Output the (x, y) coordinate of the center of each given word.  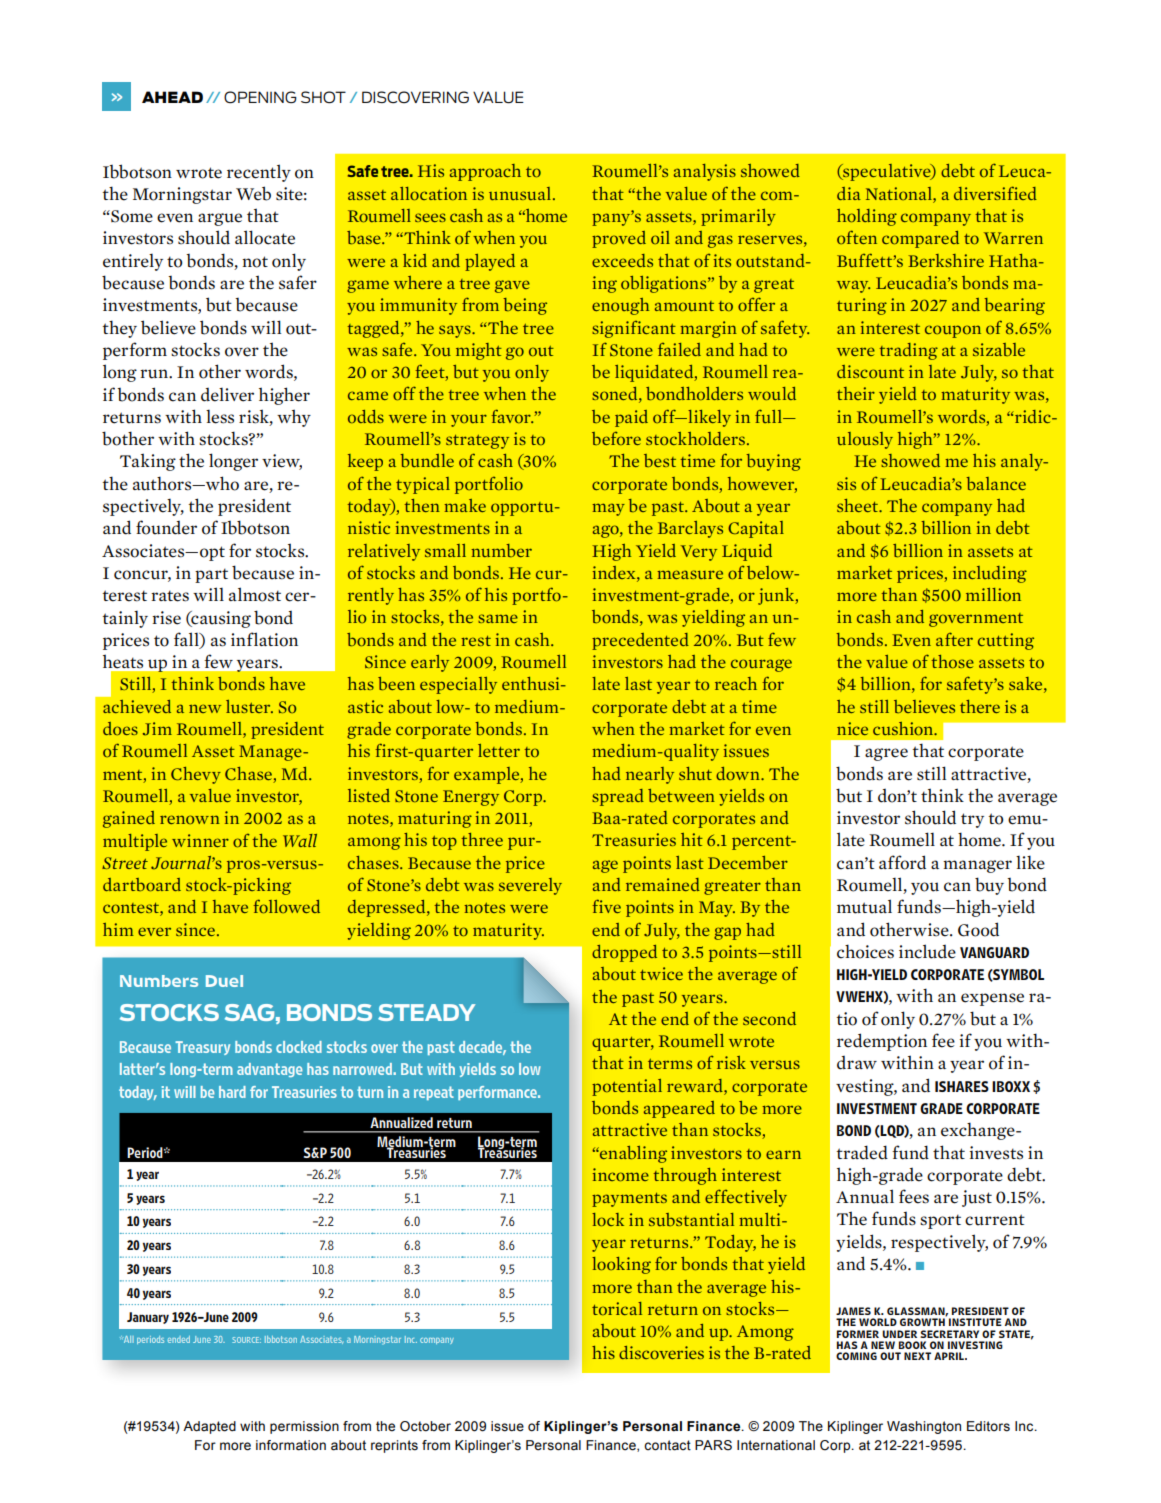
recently (259, 173)
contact (667, 1445)
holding (867, 217)
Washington (924, 1427)
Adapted (209, 1427)
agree (886, 754)
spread (618, 797)
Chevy (196, 775)
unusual (520, 193)
